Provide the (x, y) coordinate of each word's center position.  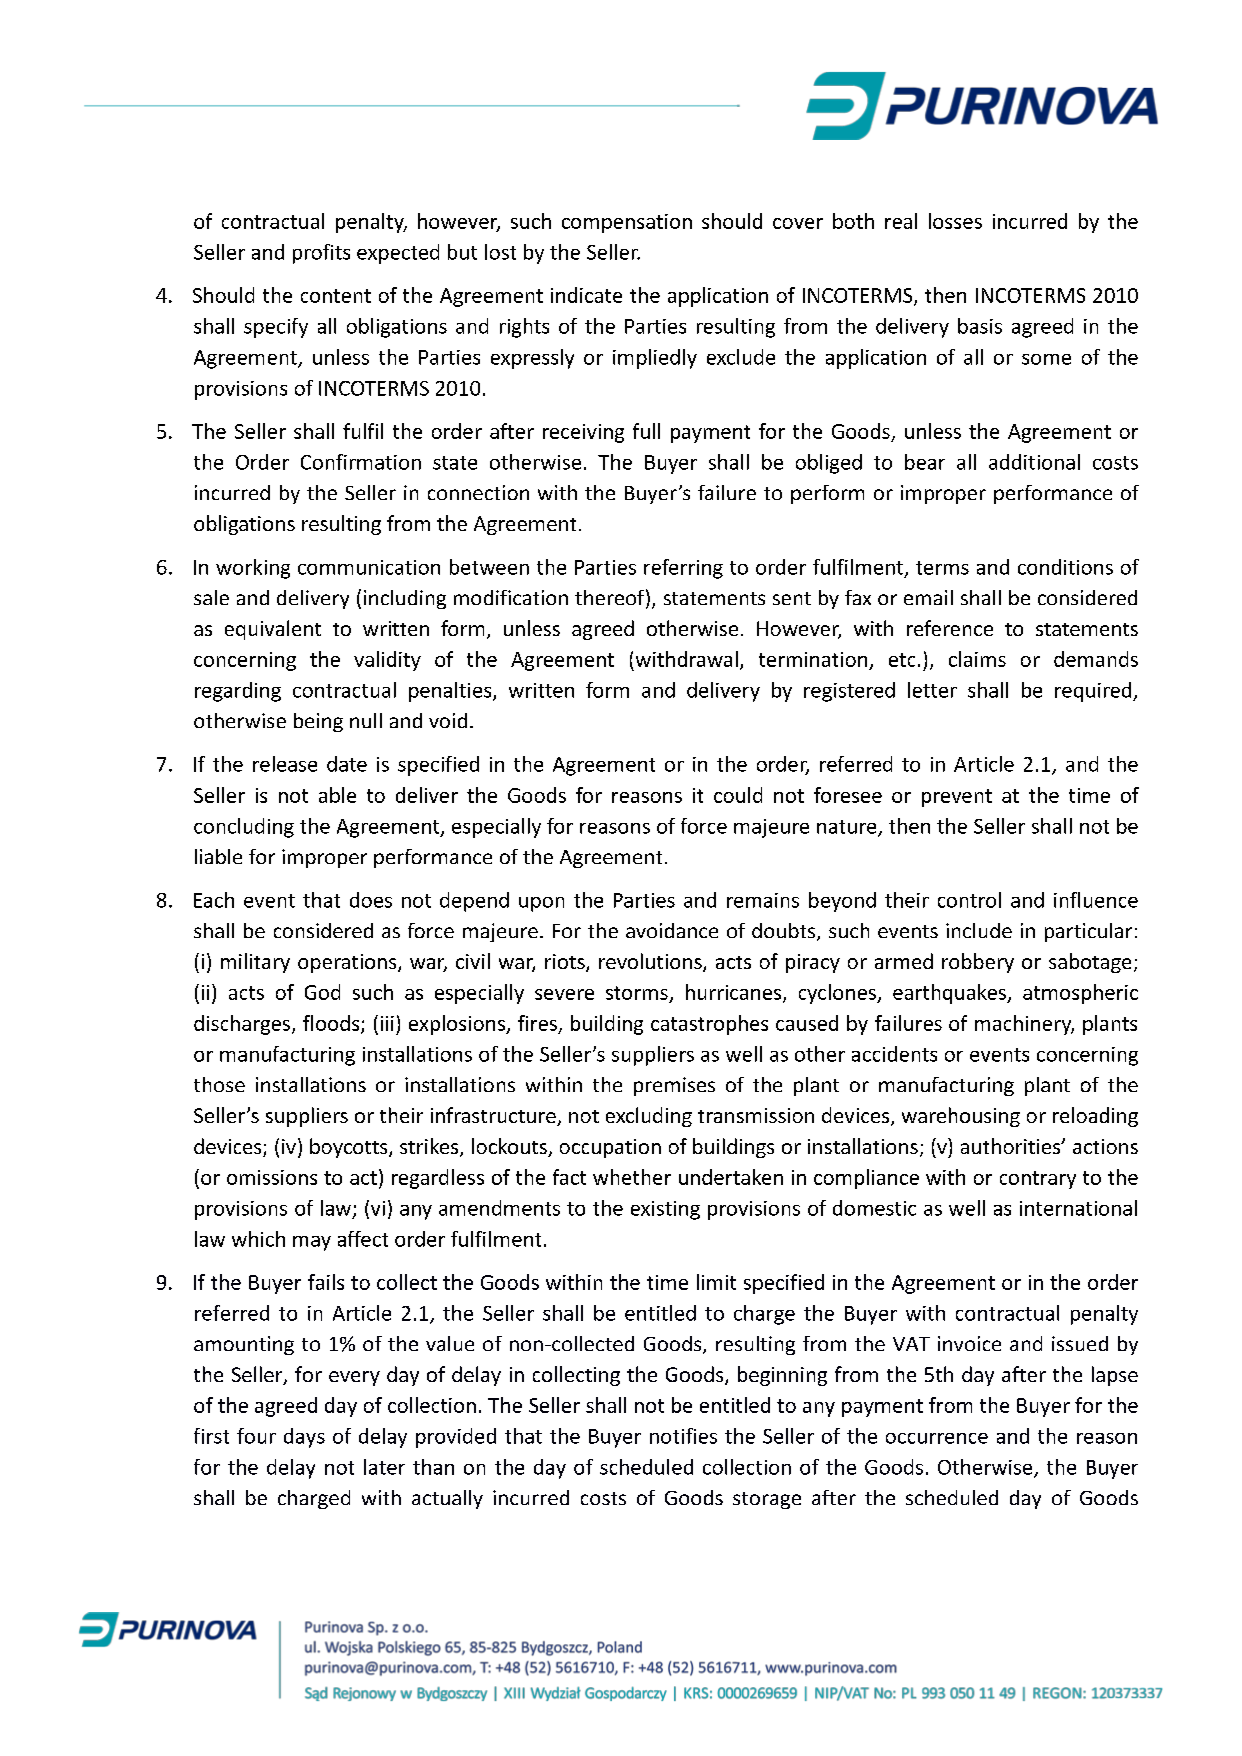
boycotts (350, 1148)
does (371, 900)
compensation (627, 223)
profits (321, 254)
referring (683, 569)
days (304, 1438)
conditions (1065, 567)
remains (763, 900)
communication (369, 567)
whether (632, 1177)
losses (955, 221)
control (969, 900)
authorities (1012, 1146)
